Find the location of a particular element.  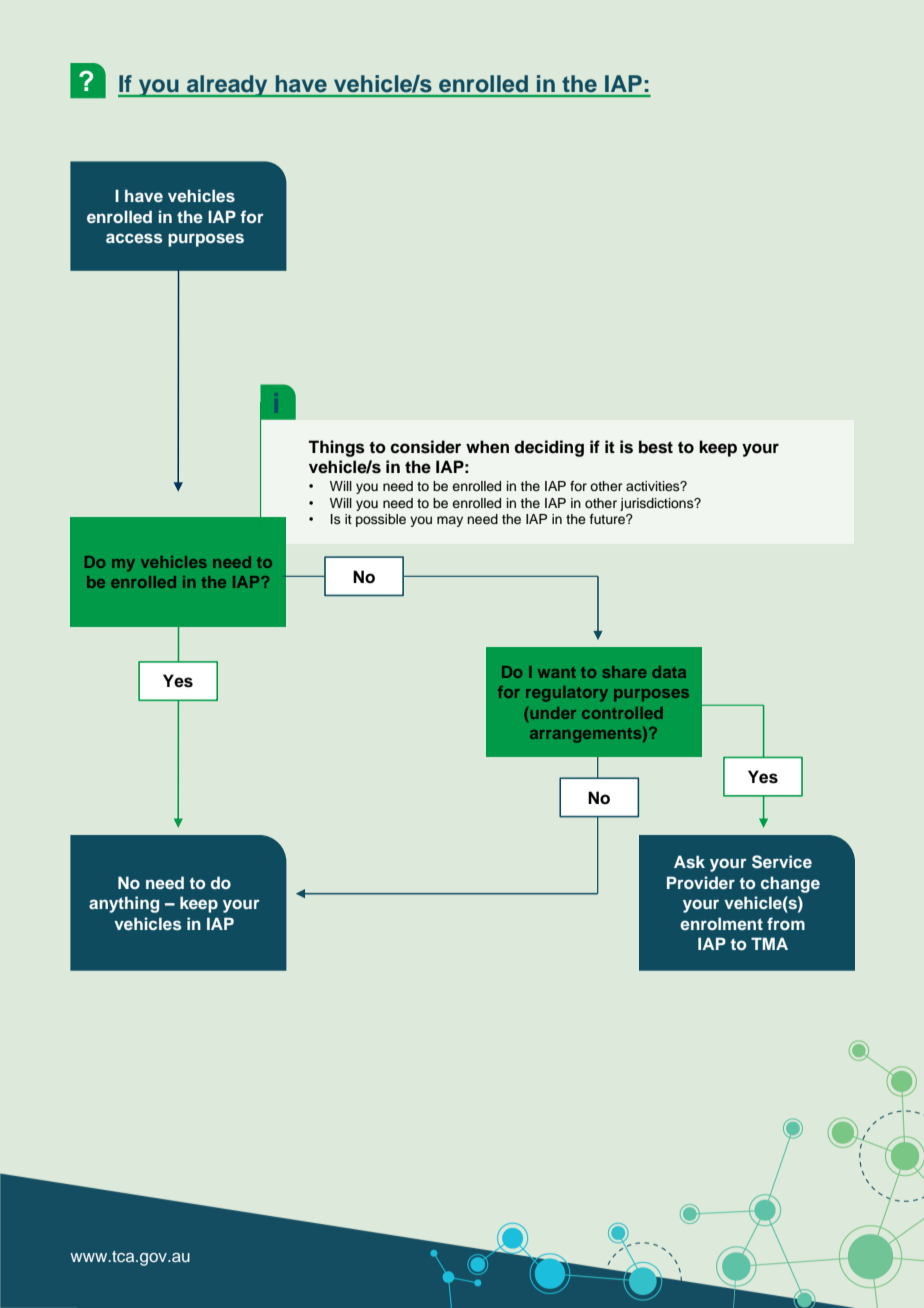

Ask is located at coordinates (689, 861).
